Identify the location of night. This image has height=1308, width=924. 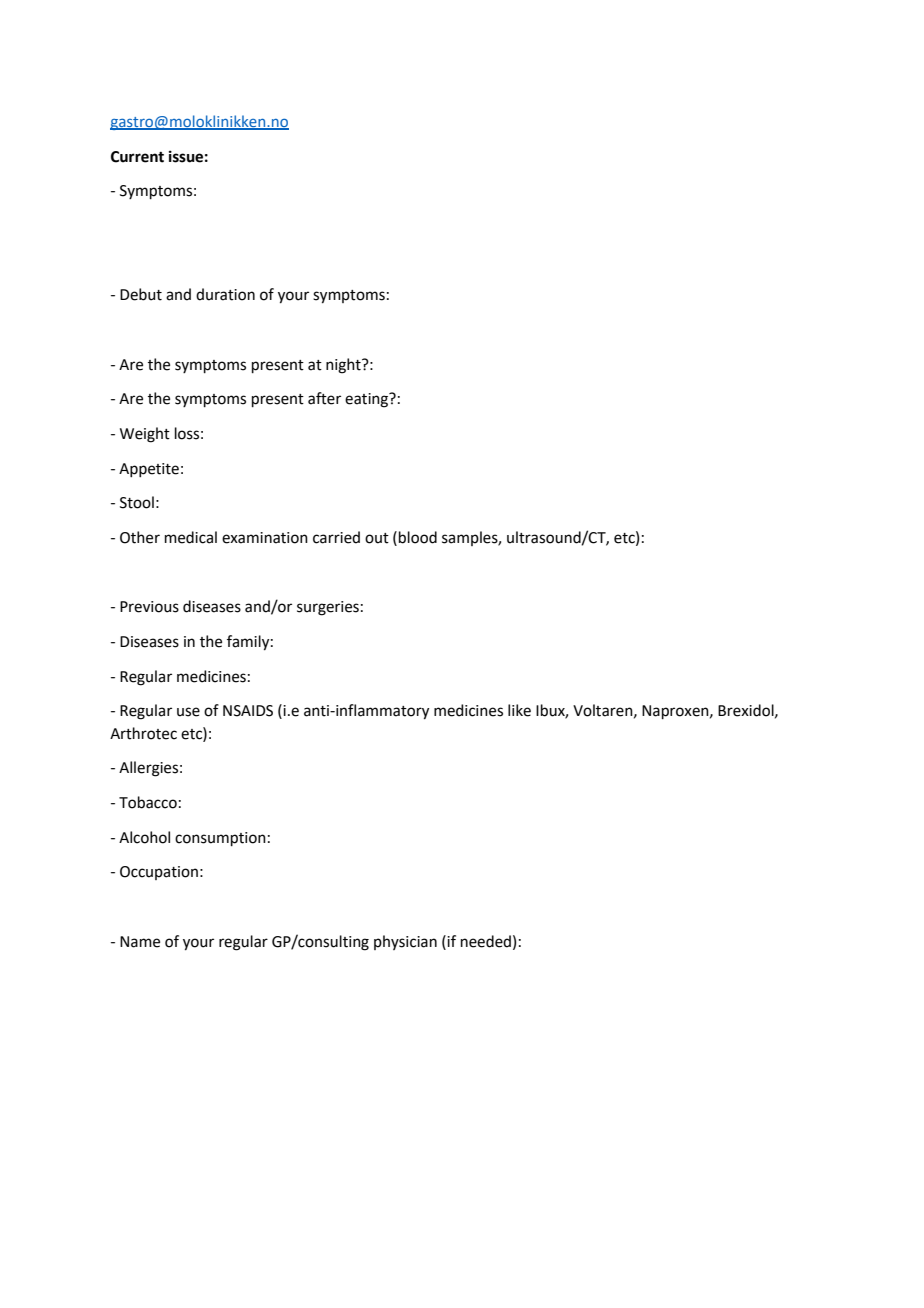
(344, 366).
